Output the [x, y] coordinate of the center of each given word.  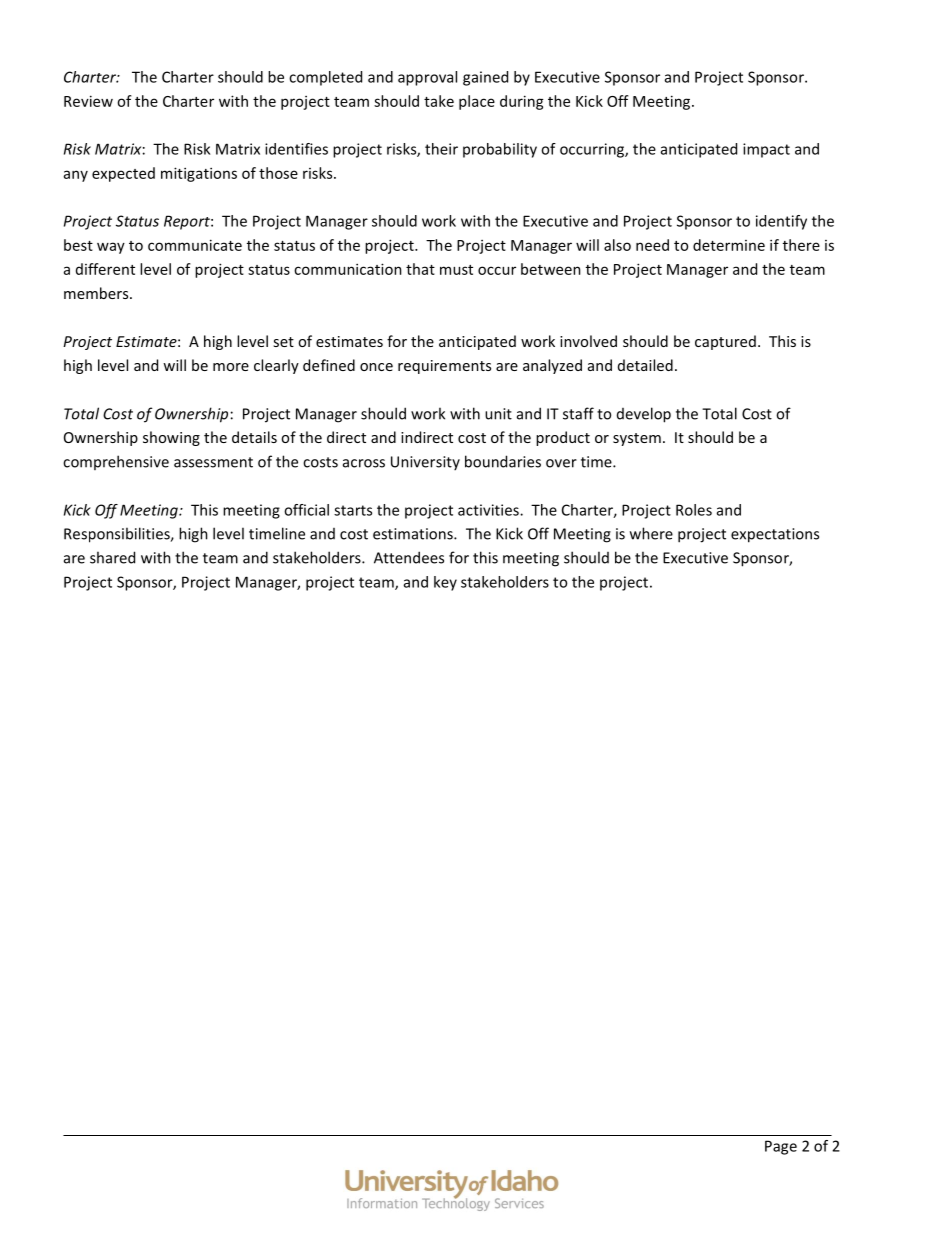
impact [766, 150]
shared [112, 557]
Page [781, 1147]
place [477, 102]
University [425, 463]
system [637, 439]
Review [88, 101]
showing [171, 438]
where [651, 533]
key [445, 583]
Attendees [409, 557]
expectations [775, 535]
